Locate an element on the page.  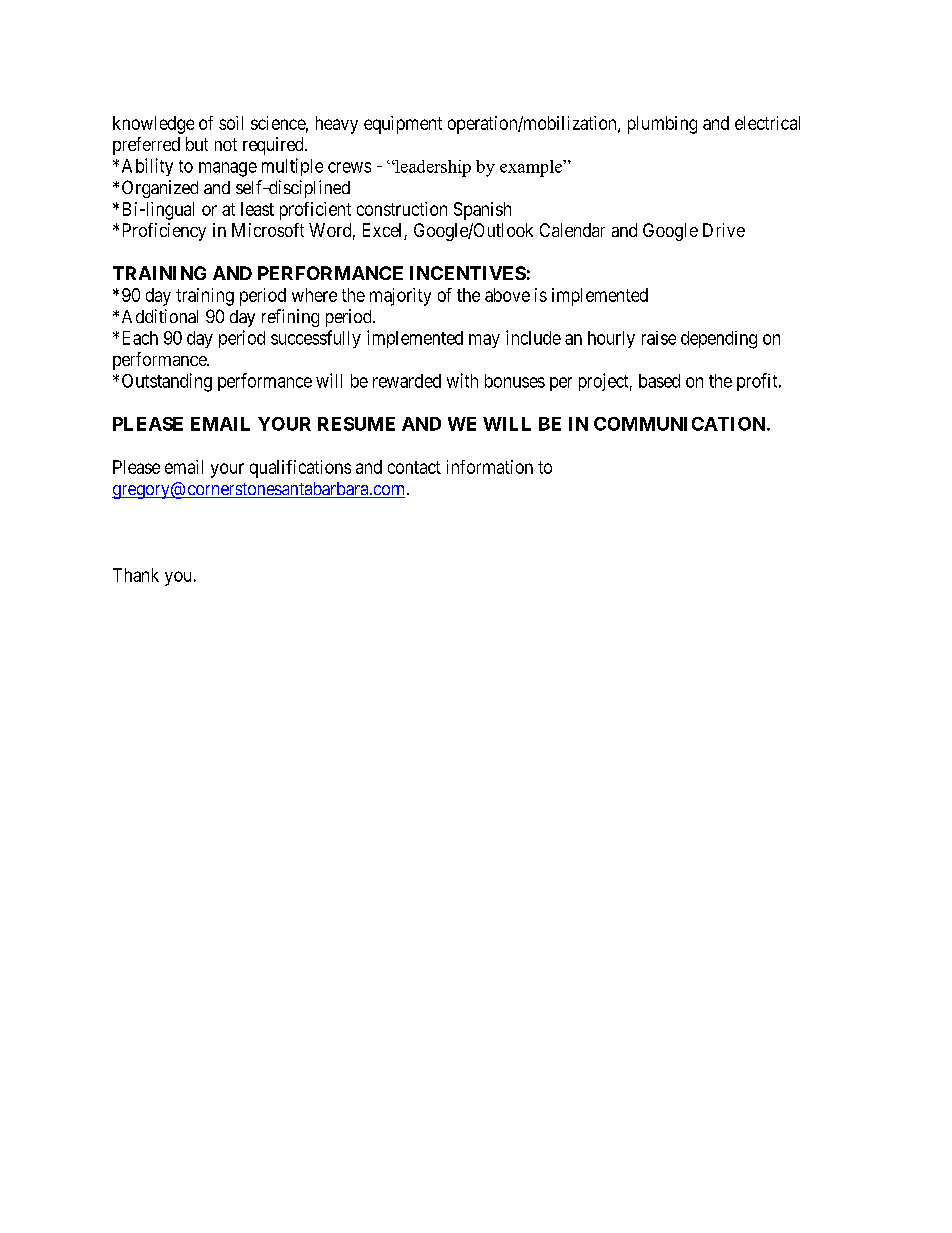
plumbing is located at coordinates (662, 125).
